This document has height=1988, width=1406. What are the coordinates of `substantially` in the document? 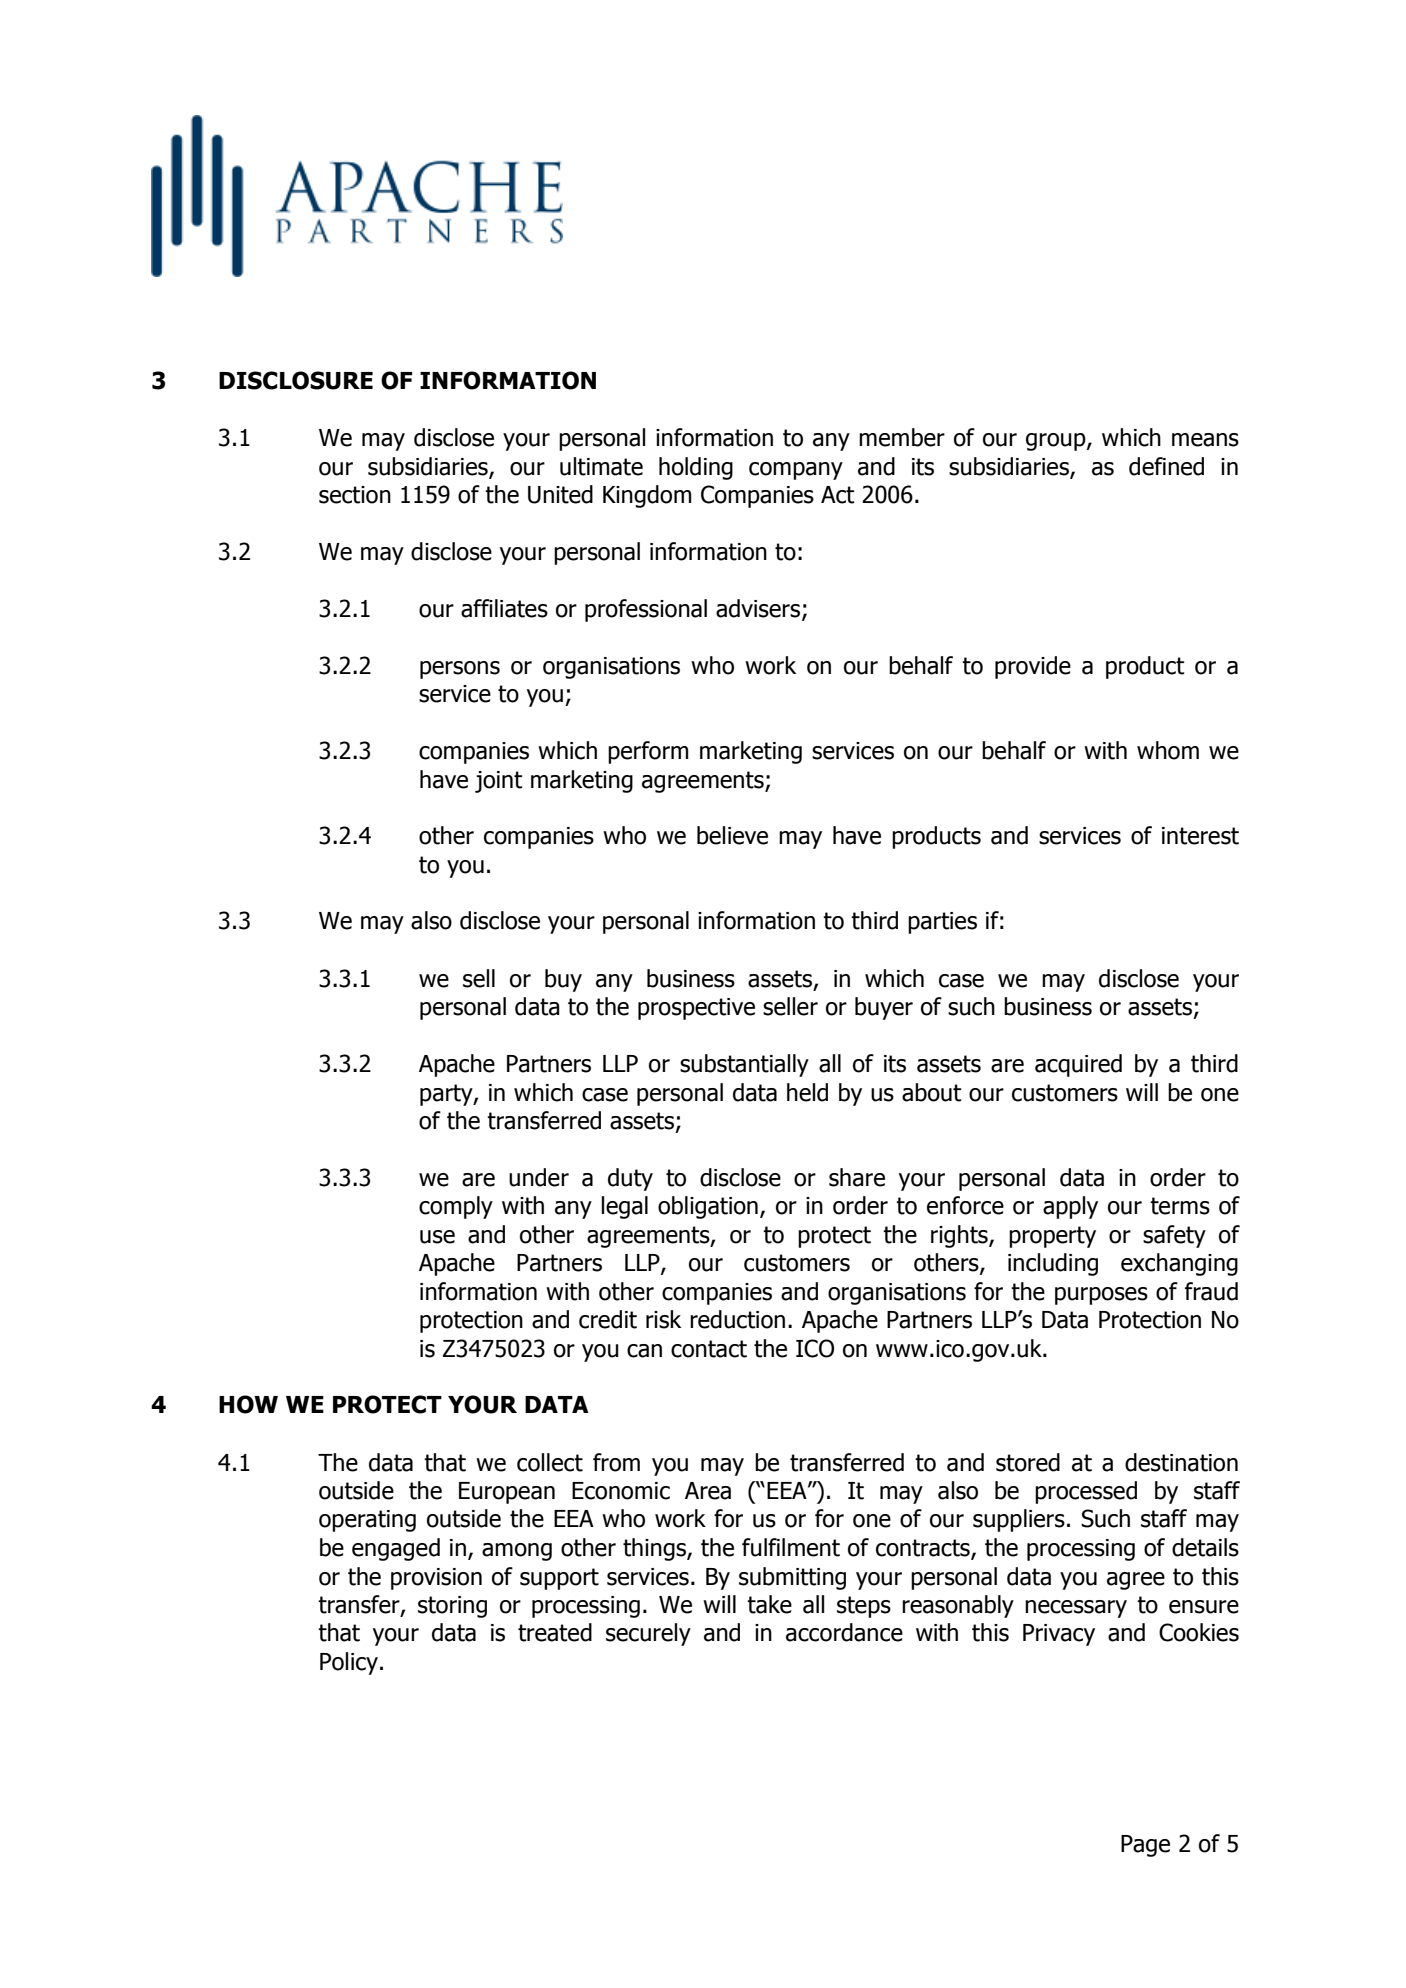 It's located at (744, 1065).
